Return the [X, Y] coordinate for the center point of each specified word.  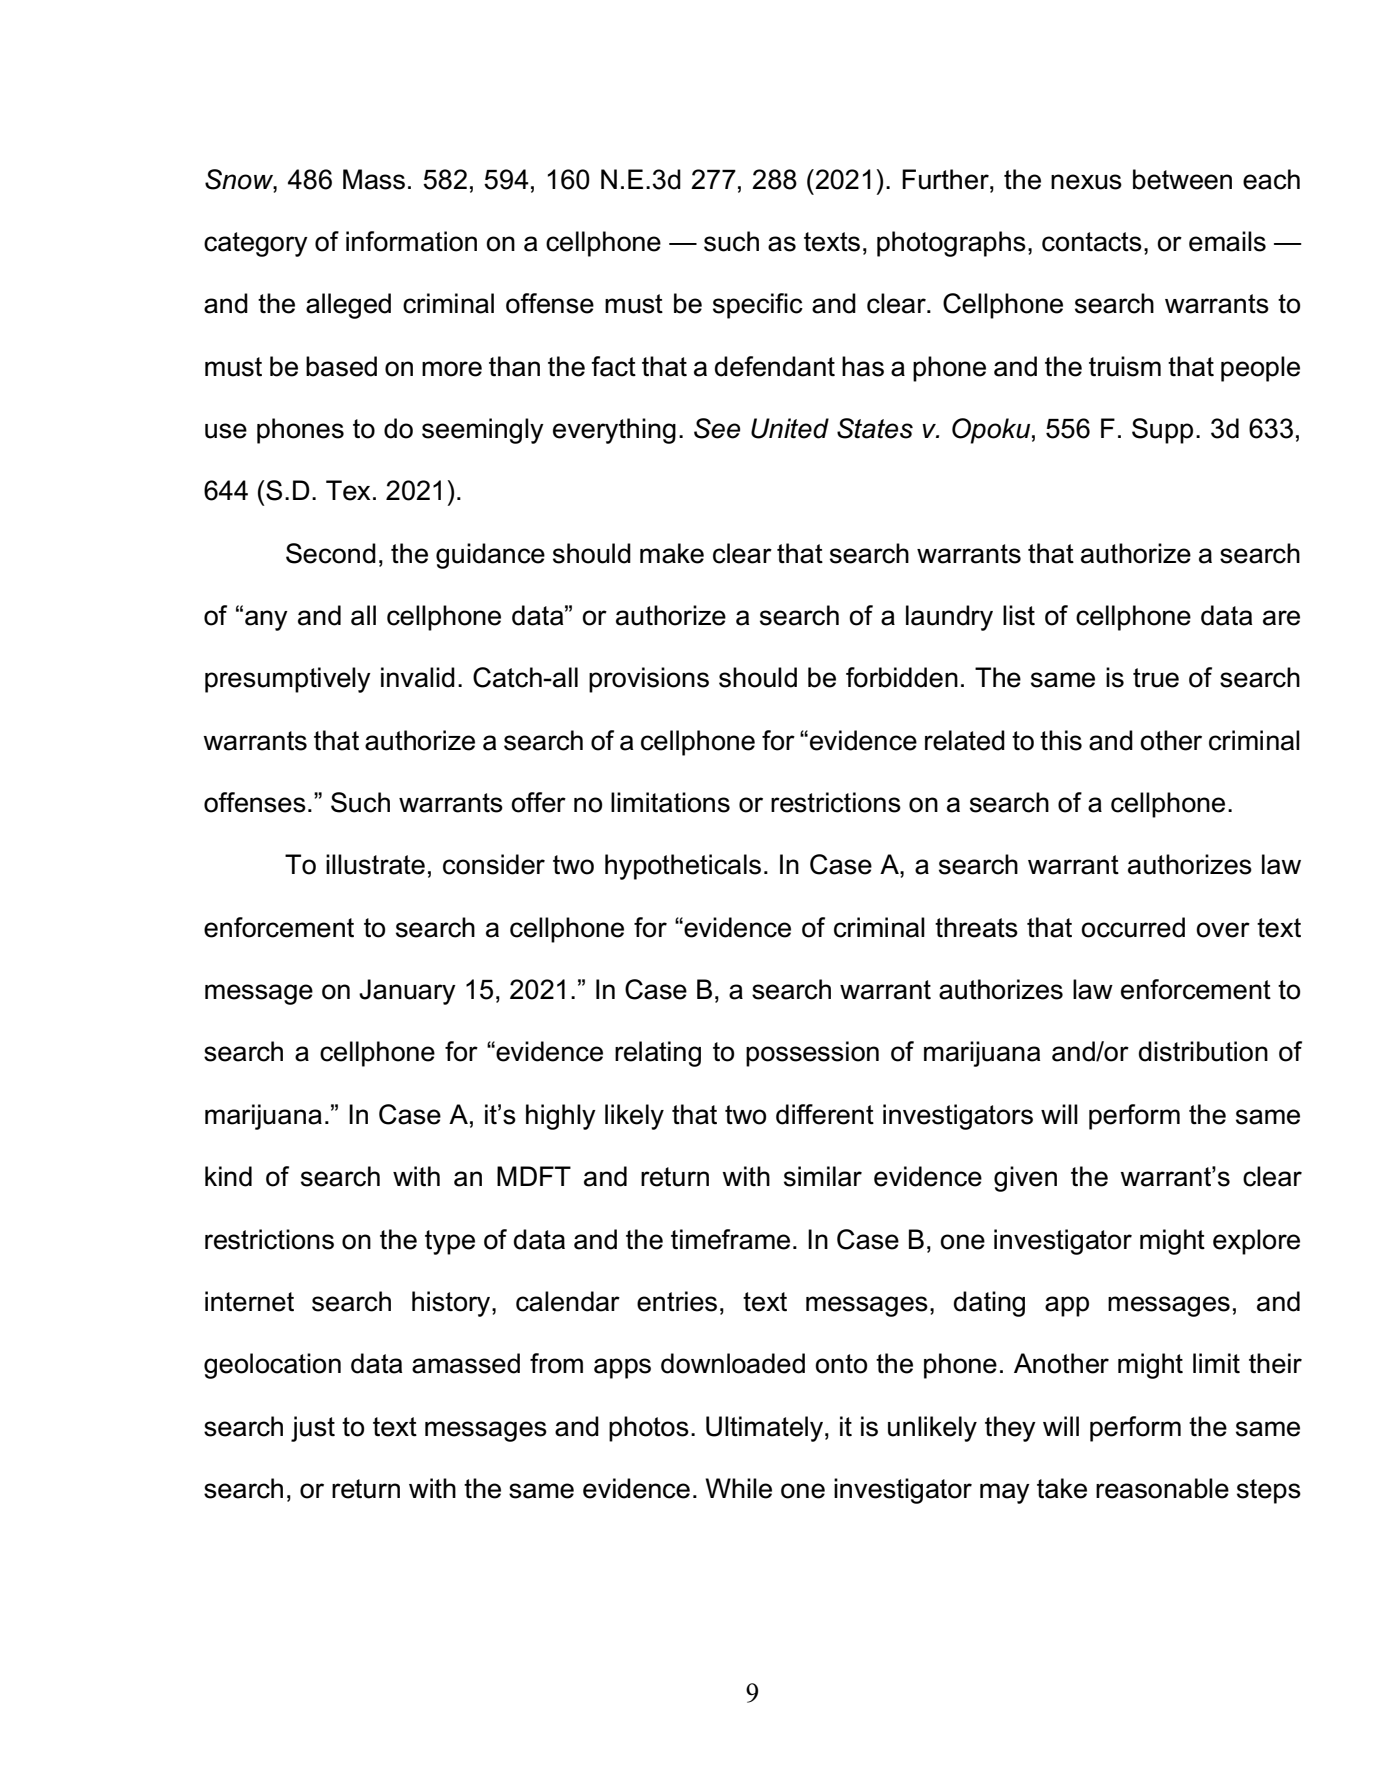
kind [228, 1176]
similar [823, 1176]
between [1182, 179]
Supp [1162, 431]
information [411, 241]
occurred [1133, 927]
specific [758, 306]
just [313, 1429]
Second [331, 553]
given [1025, 1179]
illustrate [375, 864]
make [672, 553]
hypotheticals [683, 867]
